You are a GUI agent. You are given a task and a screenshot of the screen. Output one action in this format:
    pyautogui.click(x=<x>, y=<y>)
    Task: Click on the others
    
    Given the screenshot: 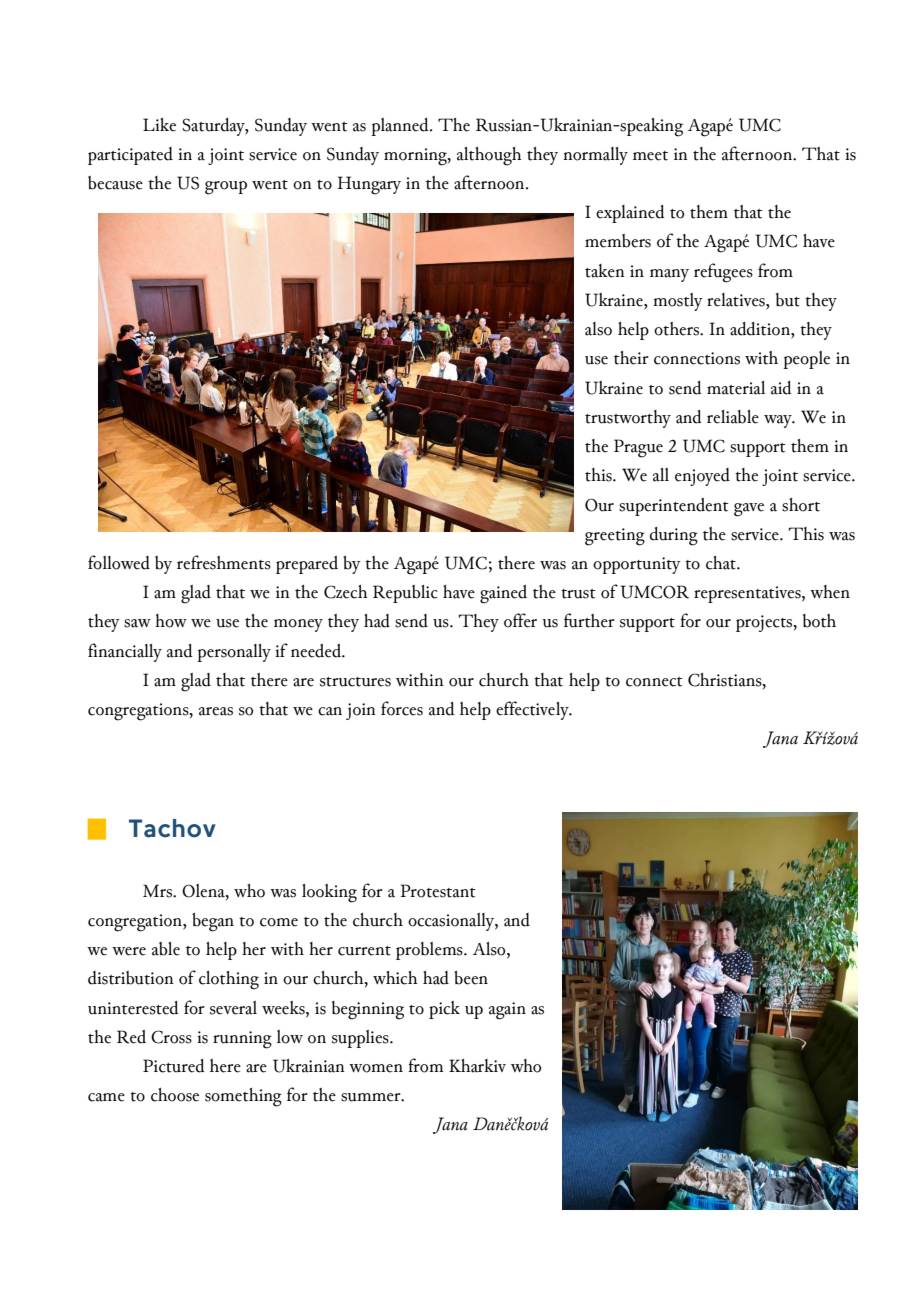 What is the action you would take?
    pyautogui.click(x=677, y=329)
